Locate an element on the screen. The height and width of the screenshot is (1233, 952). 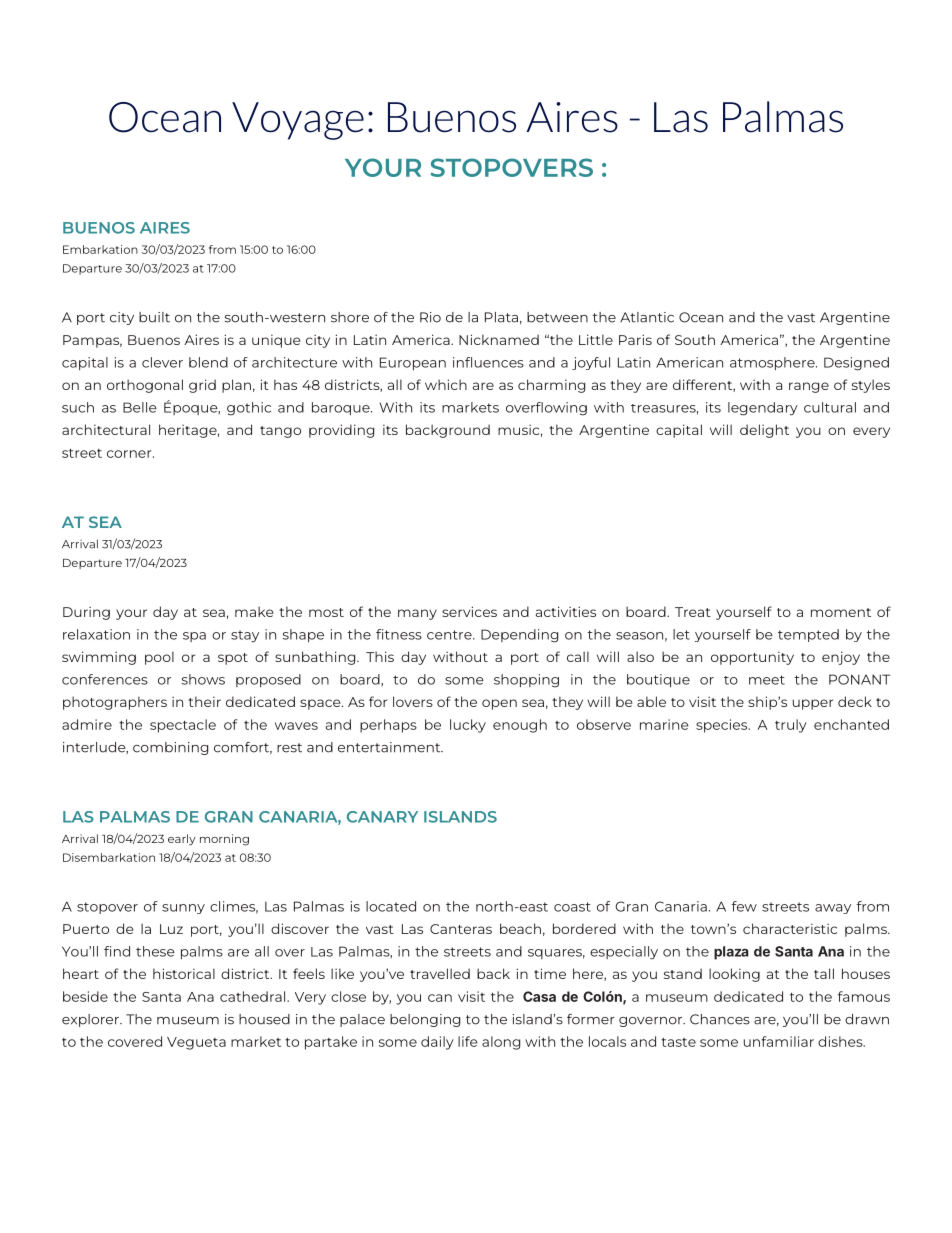
moment is located at coordinates (841, 612).
